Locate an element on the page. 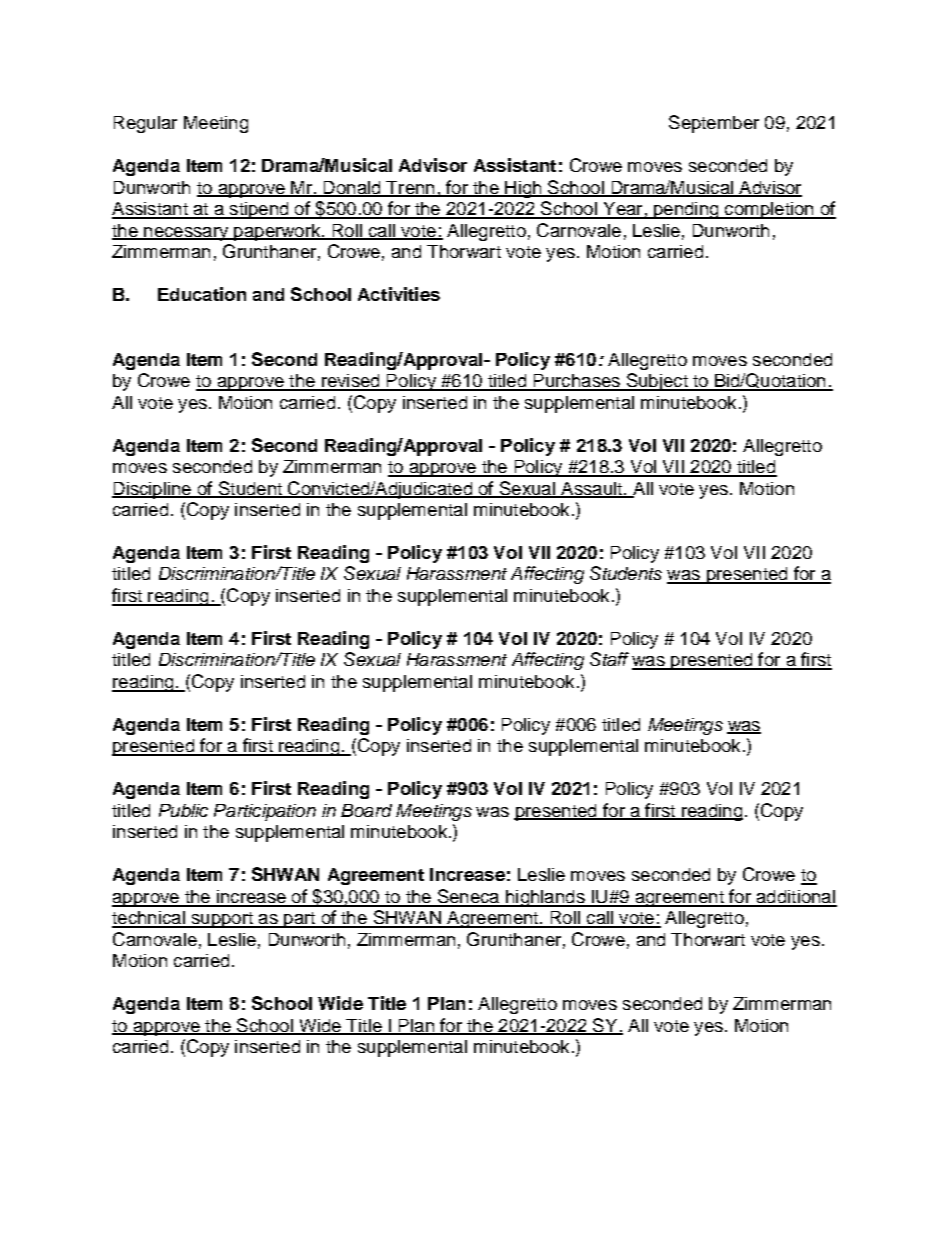 This document has width=952, height=1233. Subject is located at coordinates (657, 382).
